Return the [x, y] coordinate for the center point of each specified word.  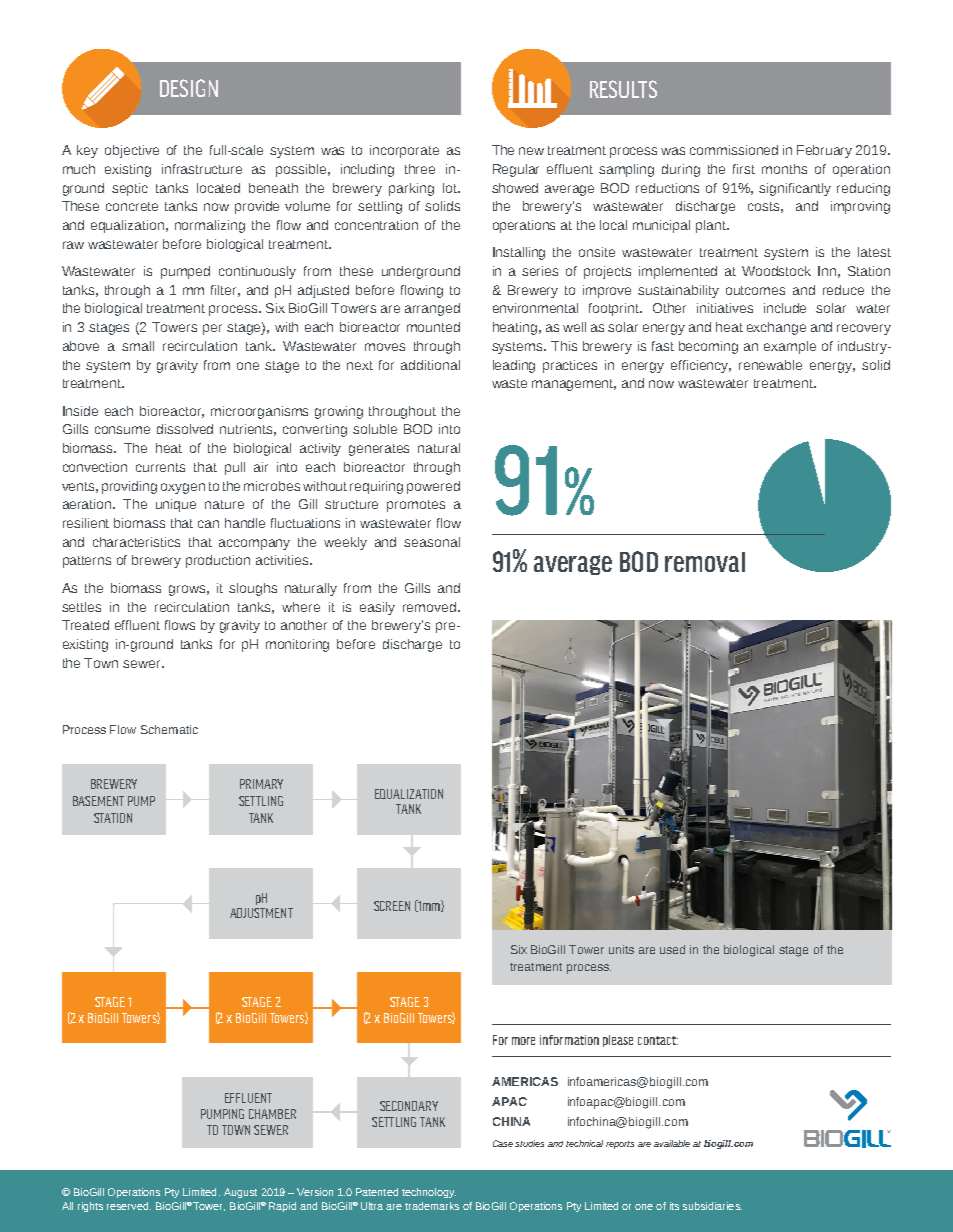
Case [503, 1143]
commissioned [734, 150]
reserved [129, 1206]
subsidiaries [712, 1206]
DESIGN [189, 88]
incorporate [404, 151]
